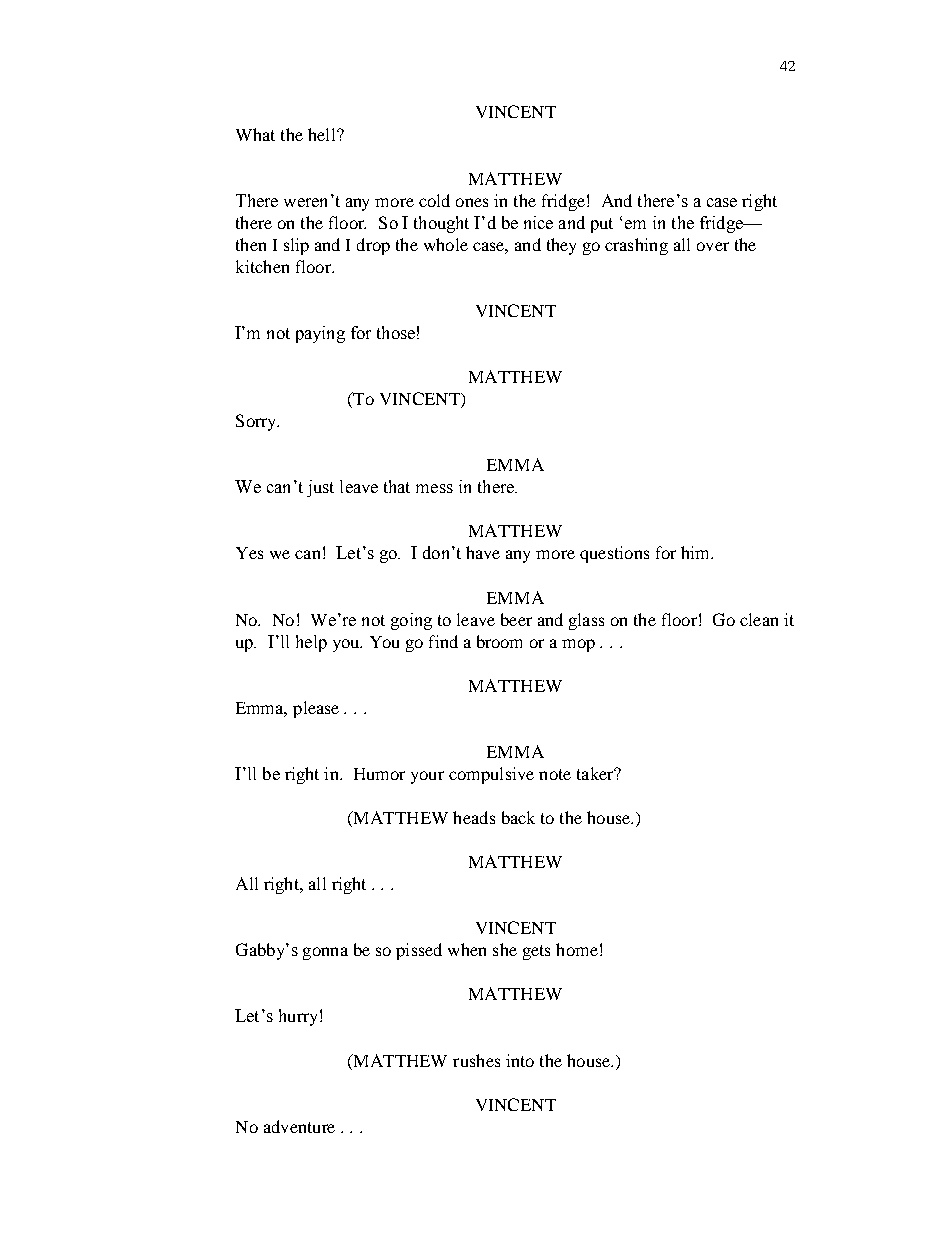 The image size is (952, 1233). Describe the element at coordinates (323, 134) in the screenshot. I see `hell` at that location.
